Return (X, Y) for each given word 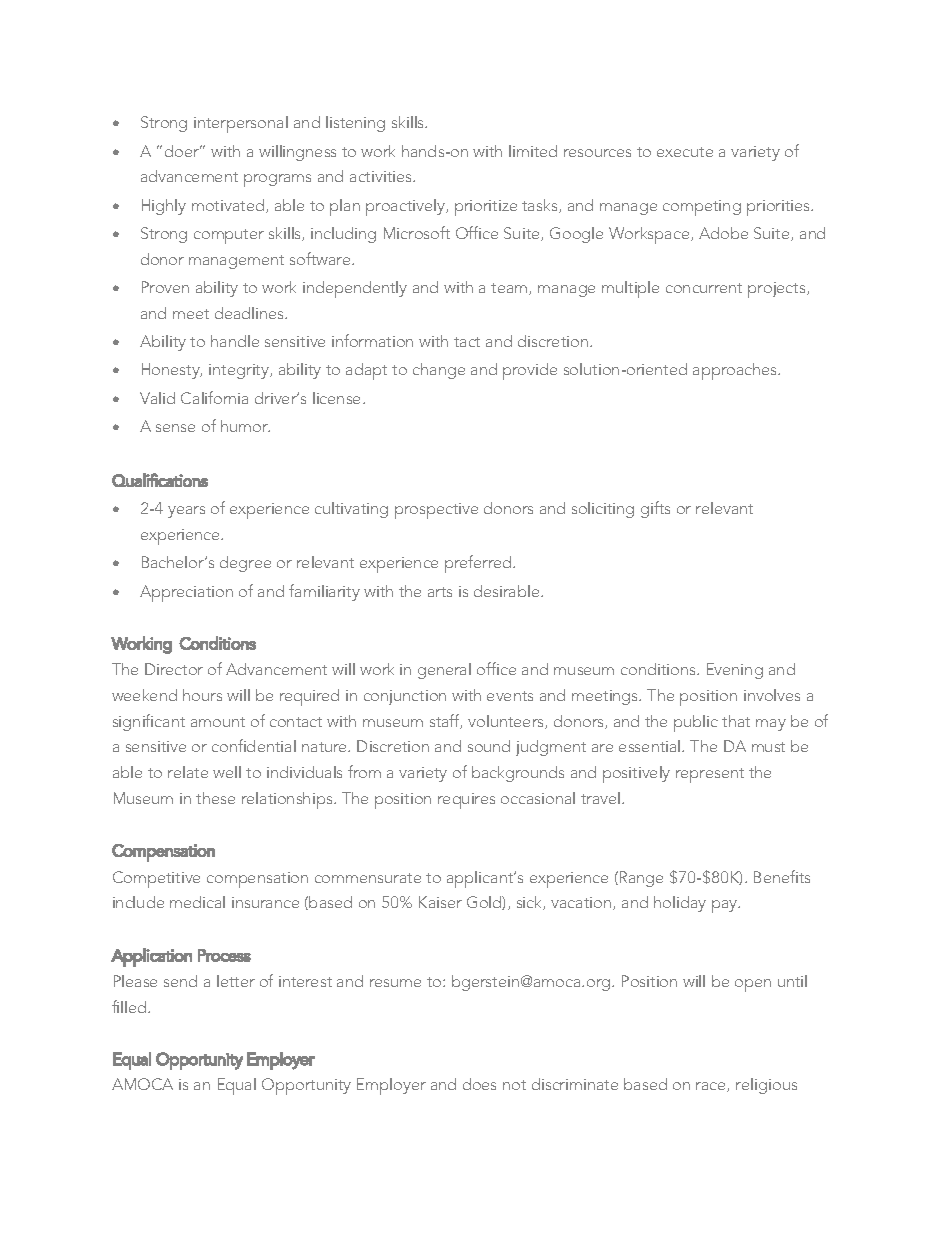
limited (533, 151)
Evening (735, 671)
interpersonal (241, 124)
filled (130, 1006)
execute (685, 152)
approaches (736, 371)
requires (466, 801)
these (215, 798)
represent (710, 775)
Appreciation (186, 593)
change (439, 371)
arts (440, 592)
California (214, 397)
